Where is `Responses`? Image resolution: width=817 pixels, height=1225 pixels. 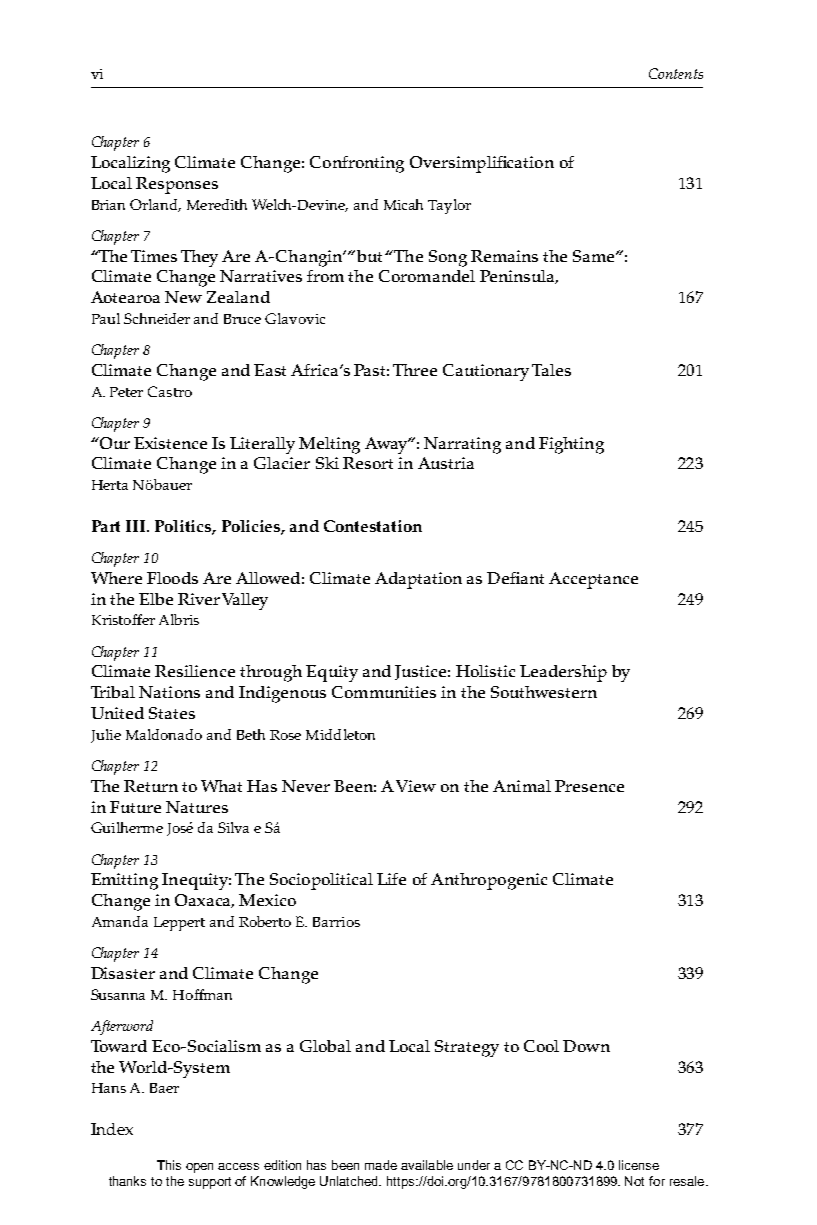 Responses is located at coordinates (177, 185).
